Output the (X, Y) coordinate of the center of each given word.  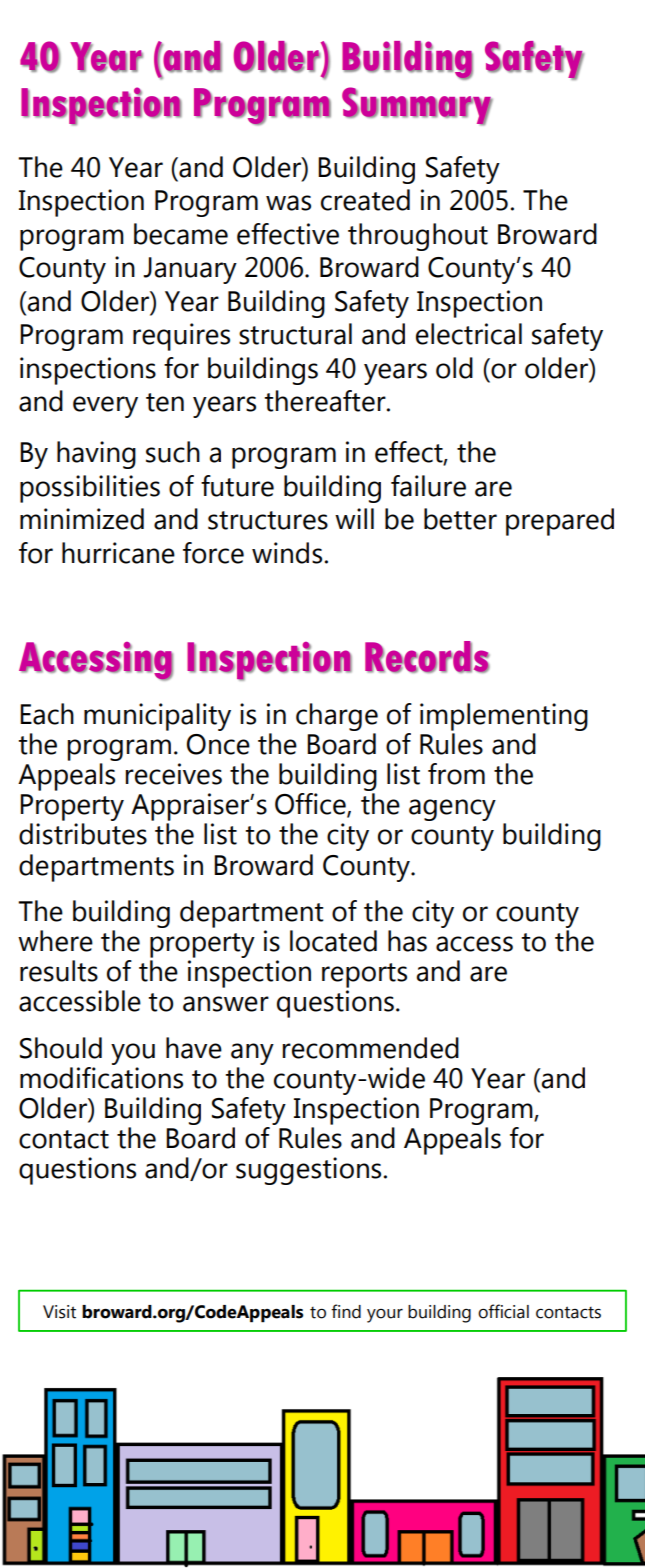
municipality (157, 717)
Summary (417, 106)
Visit (59, 1312)
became (181, 234)
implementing (504, 717)
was (288, 203)
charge (337, 717)
